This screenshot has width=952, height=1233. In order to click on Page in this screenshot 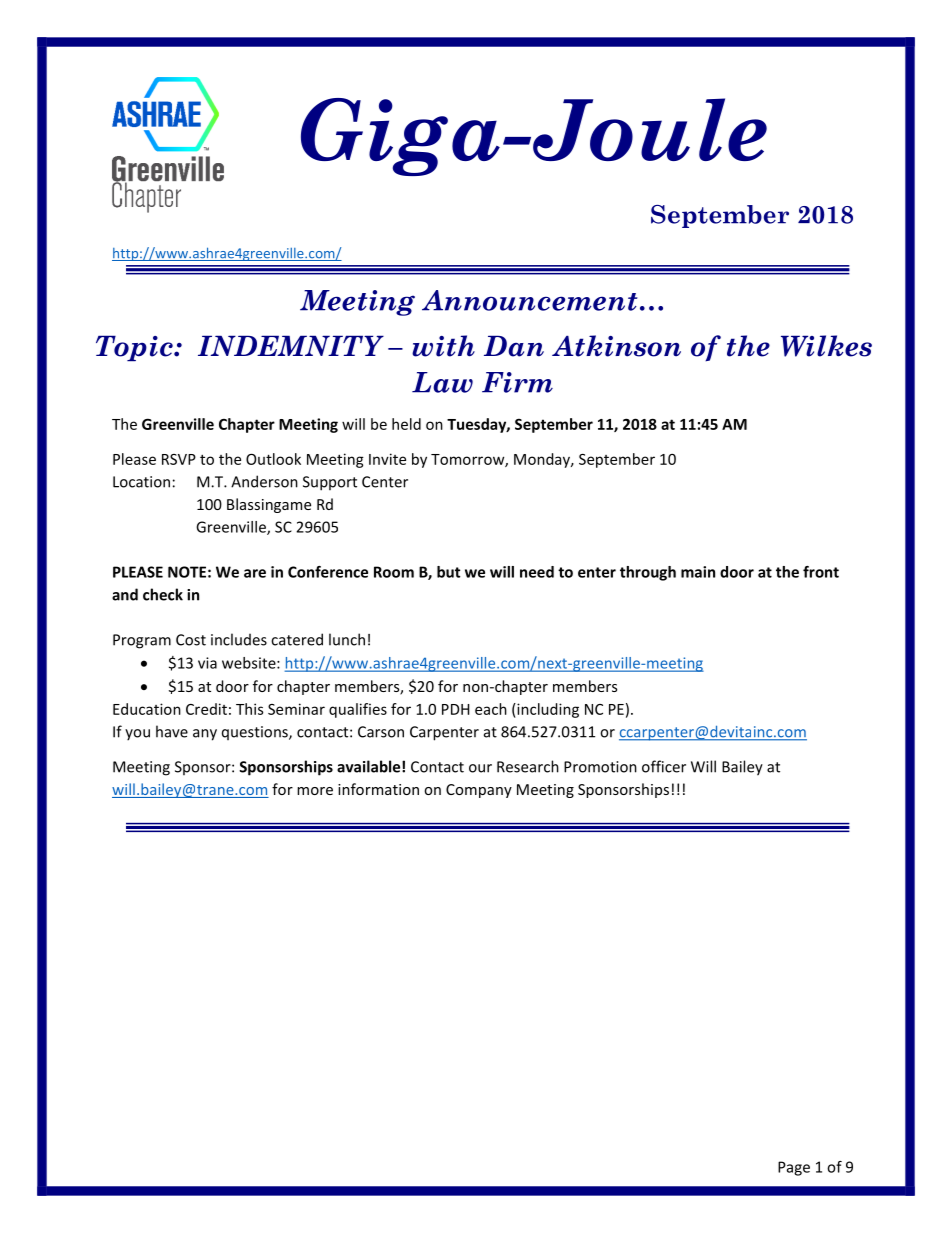, I will do `click(794, 1168)`.
